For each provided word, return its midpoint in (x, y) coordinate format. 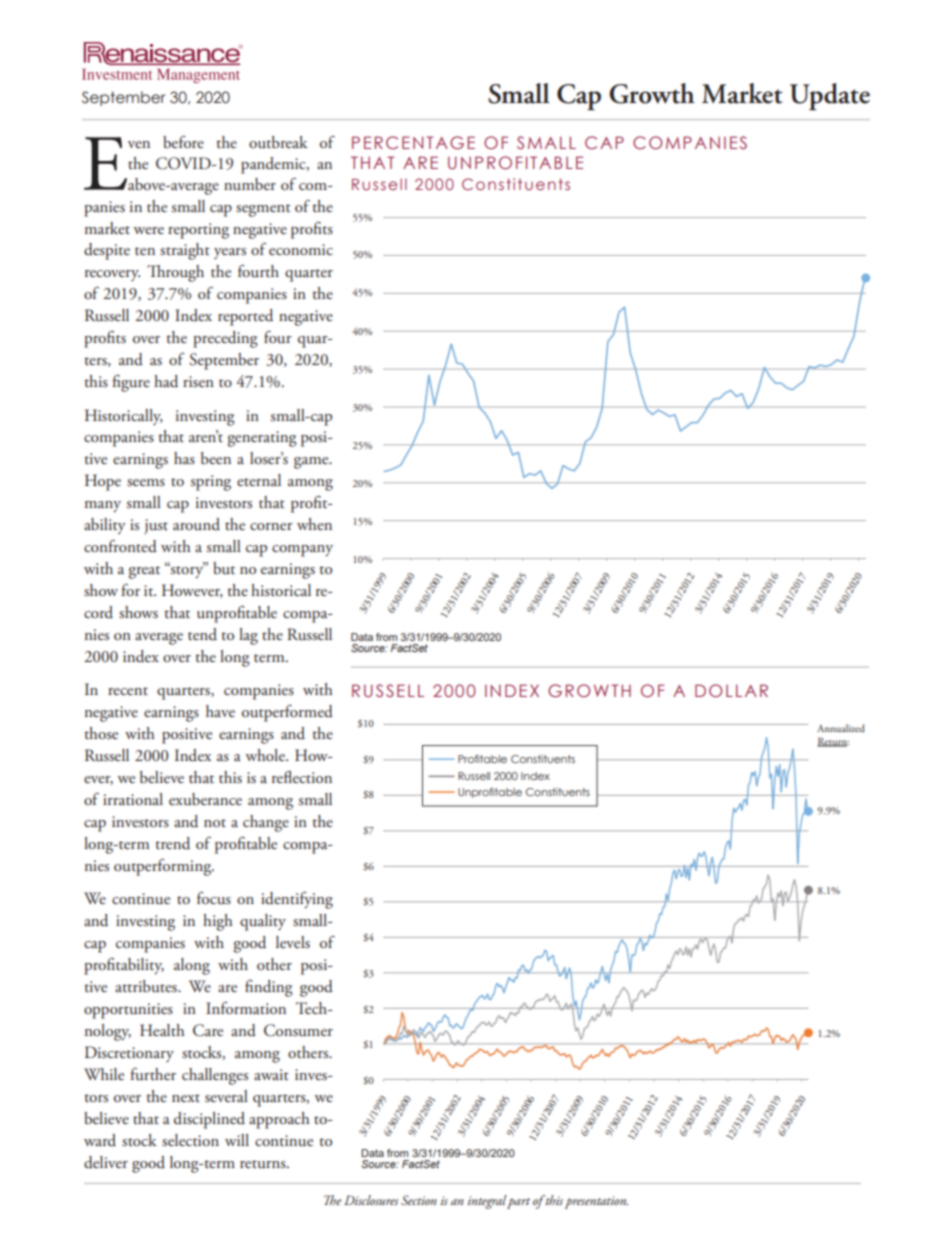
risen (198, 381)
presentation (596, 1202)
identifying (297, 900)
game (312, 463)
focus (214, 897)
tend (202, 634)
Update (830, 97)
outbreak (278, 142)
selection (190, 1140)
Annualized (841, 728)
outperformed (287, 713)
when (314, 524)
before (183, 141)
